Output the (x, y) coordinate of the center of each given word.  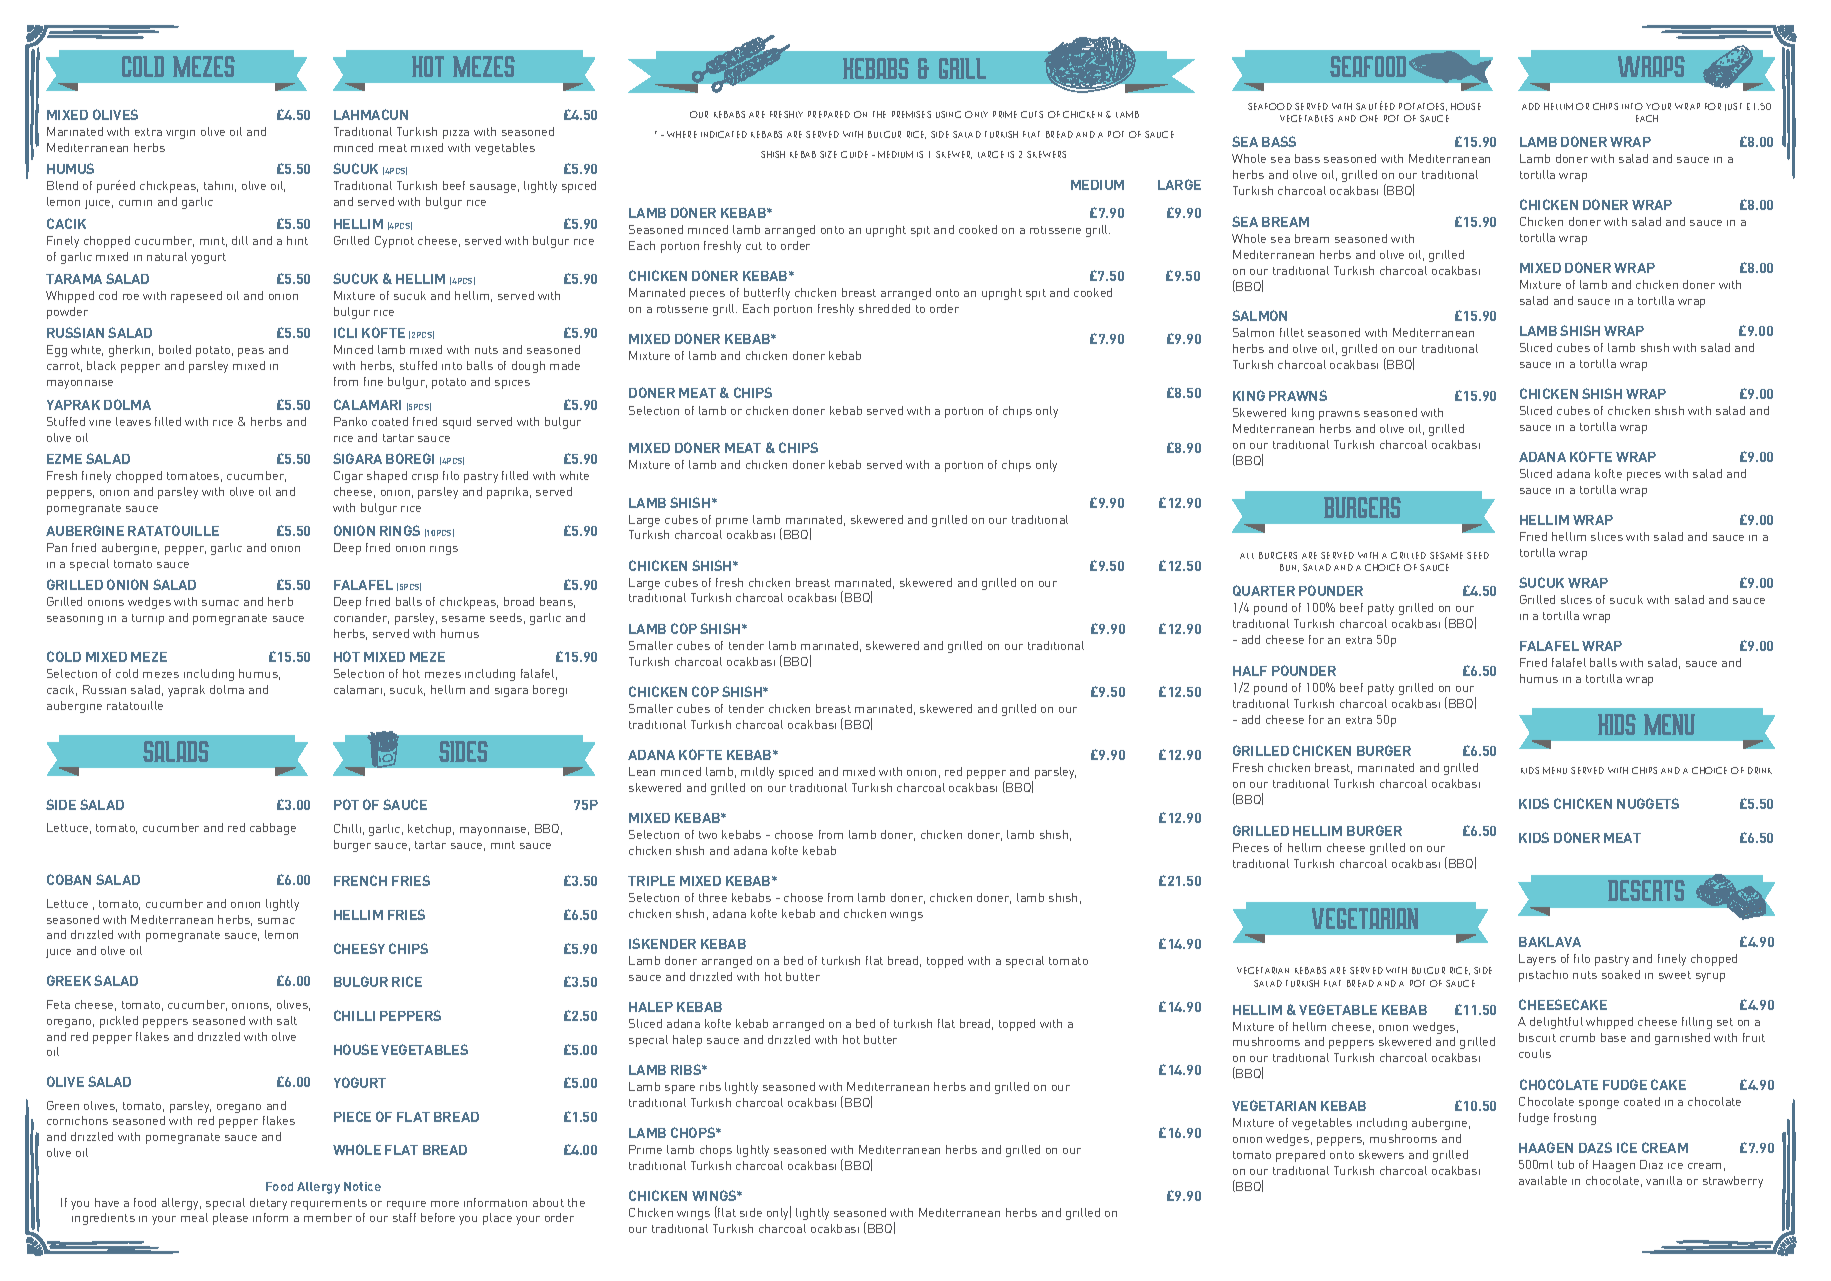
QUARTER (1264, 590)
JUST (1733, 107)
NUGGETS (1648, 803)
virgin (180, 134)
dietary (268, 1204)
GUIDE (854, 154)
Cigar (348, 477)
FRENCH (360, 880)
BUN (1289, 568)
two (708, 835)
